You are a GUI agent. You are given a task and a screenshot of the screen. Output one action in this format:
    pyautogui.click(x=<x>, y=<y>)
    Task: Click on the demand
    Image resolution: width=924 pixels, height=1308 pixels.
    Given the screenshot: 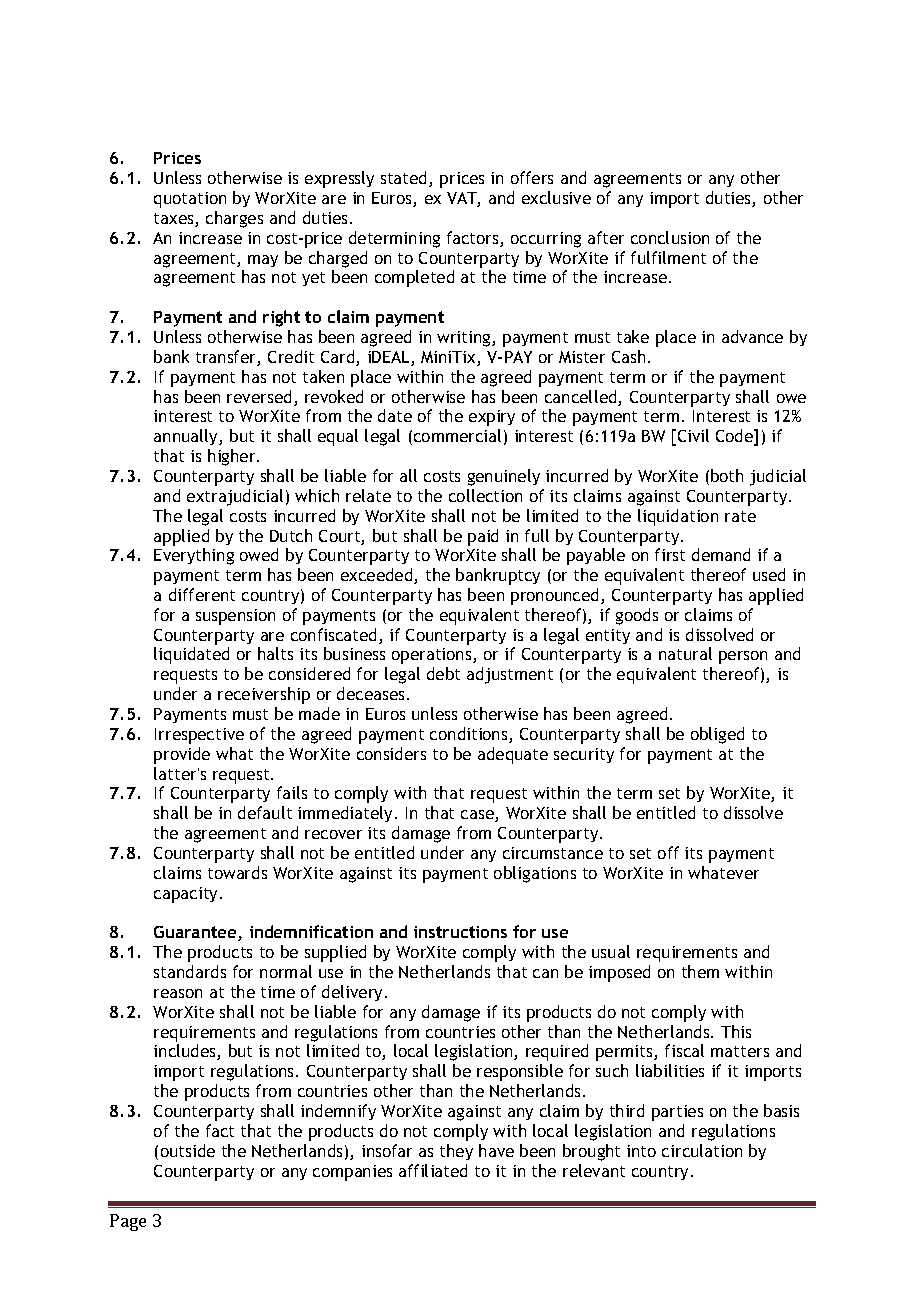 What is the action you would take?
    pyautogui.click(x=721, y=554)
